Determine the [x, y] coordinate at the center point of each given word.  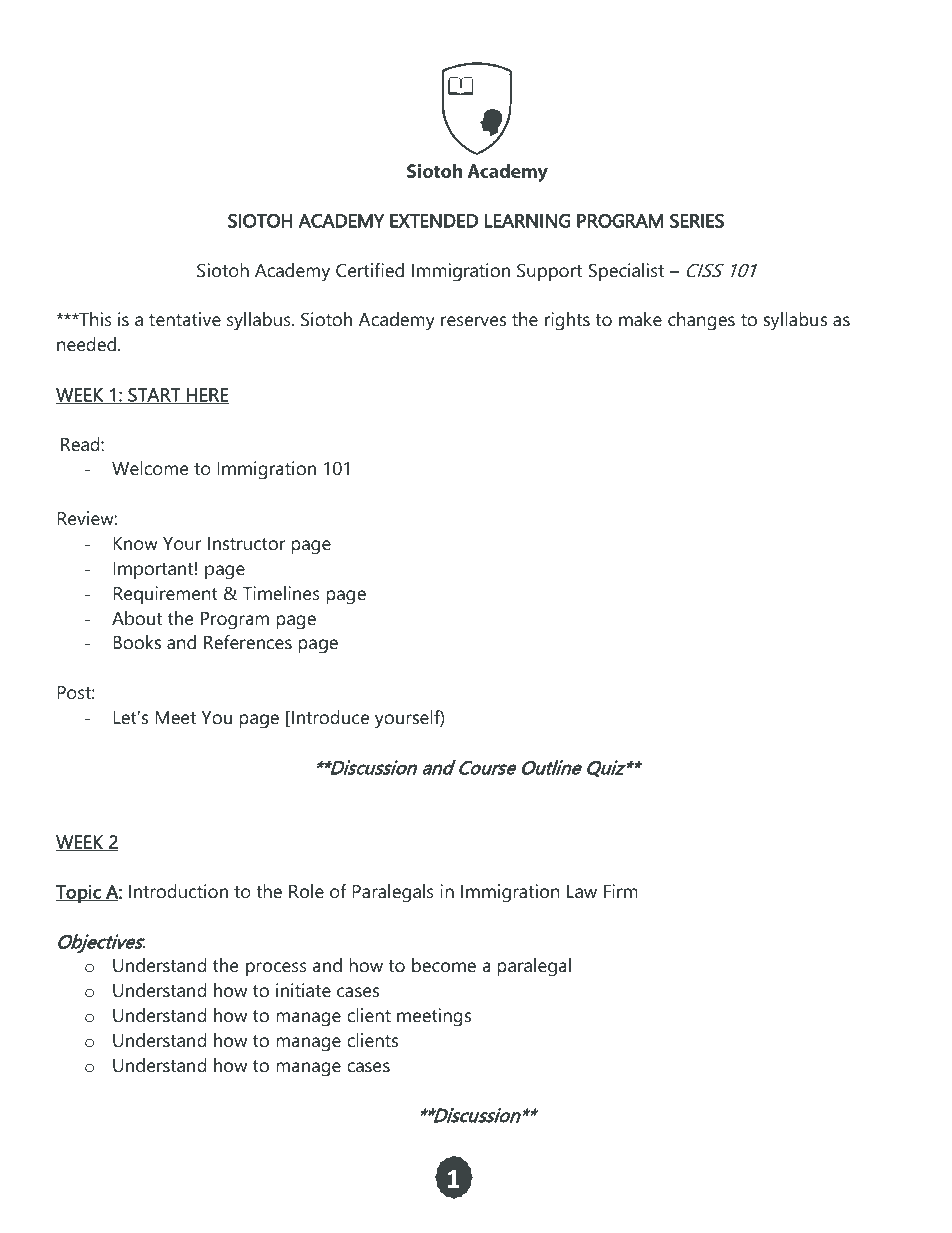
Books [137, 642]
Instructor [246, 544]
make [640, 319]
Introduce [330, 717]
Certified [370, 270]
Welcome [150, 468]
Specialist [626, 272]
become [444, 965]
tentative [185, 319]
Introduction [178, 891]
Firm [621, 891]
